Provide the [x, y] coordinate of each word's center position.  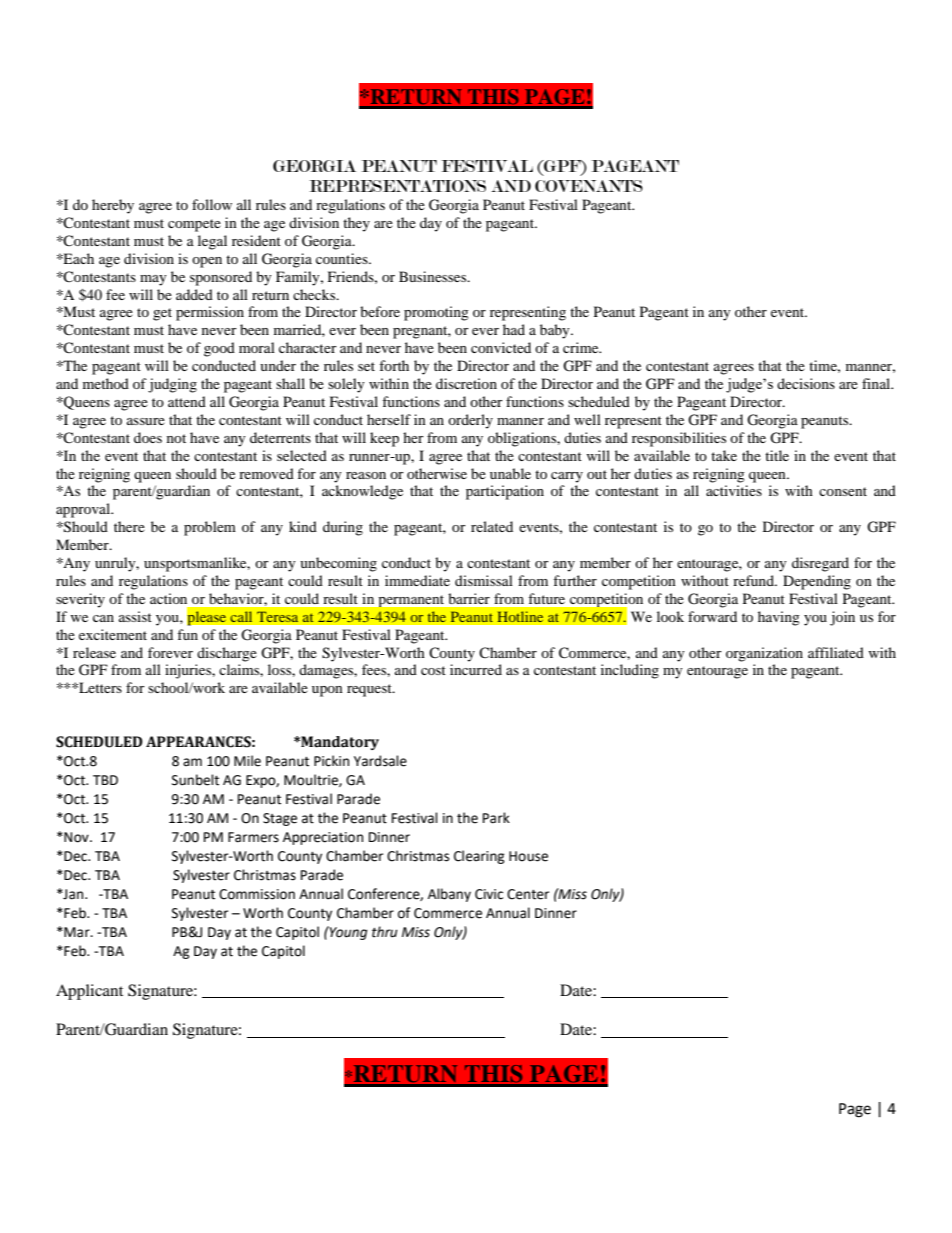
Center [528, 894]
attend [187, 401]
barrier [469, 598]
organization [764, 654]
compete [194, 225]
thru [385, 932]
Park [496, 818]
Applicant [89, 992]
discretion [466, 383]
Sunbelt [195, 780]
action [168, 598]
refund [755, 580]
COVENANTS [589, 186]
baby [556, 331]
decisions [806, 383]
